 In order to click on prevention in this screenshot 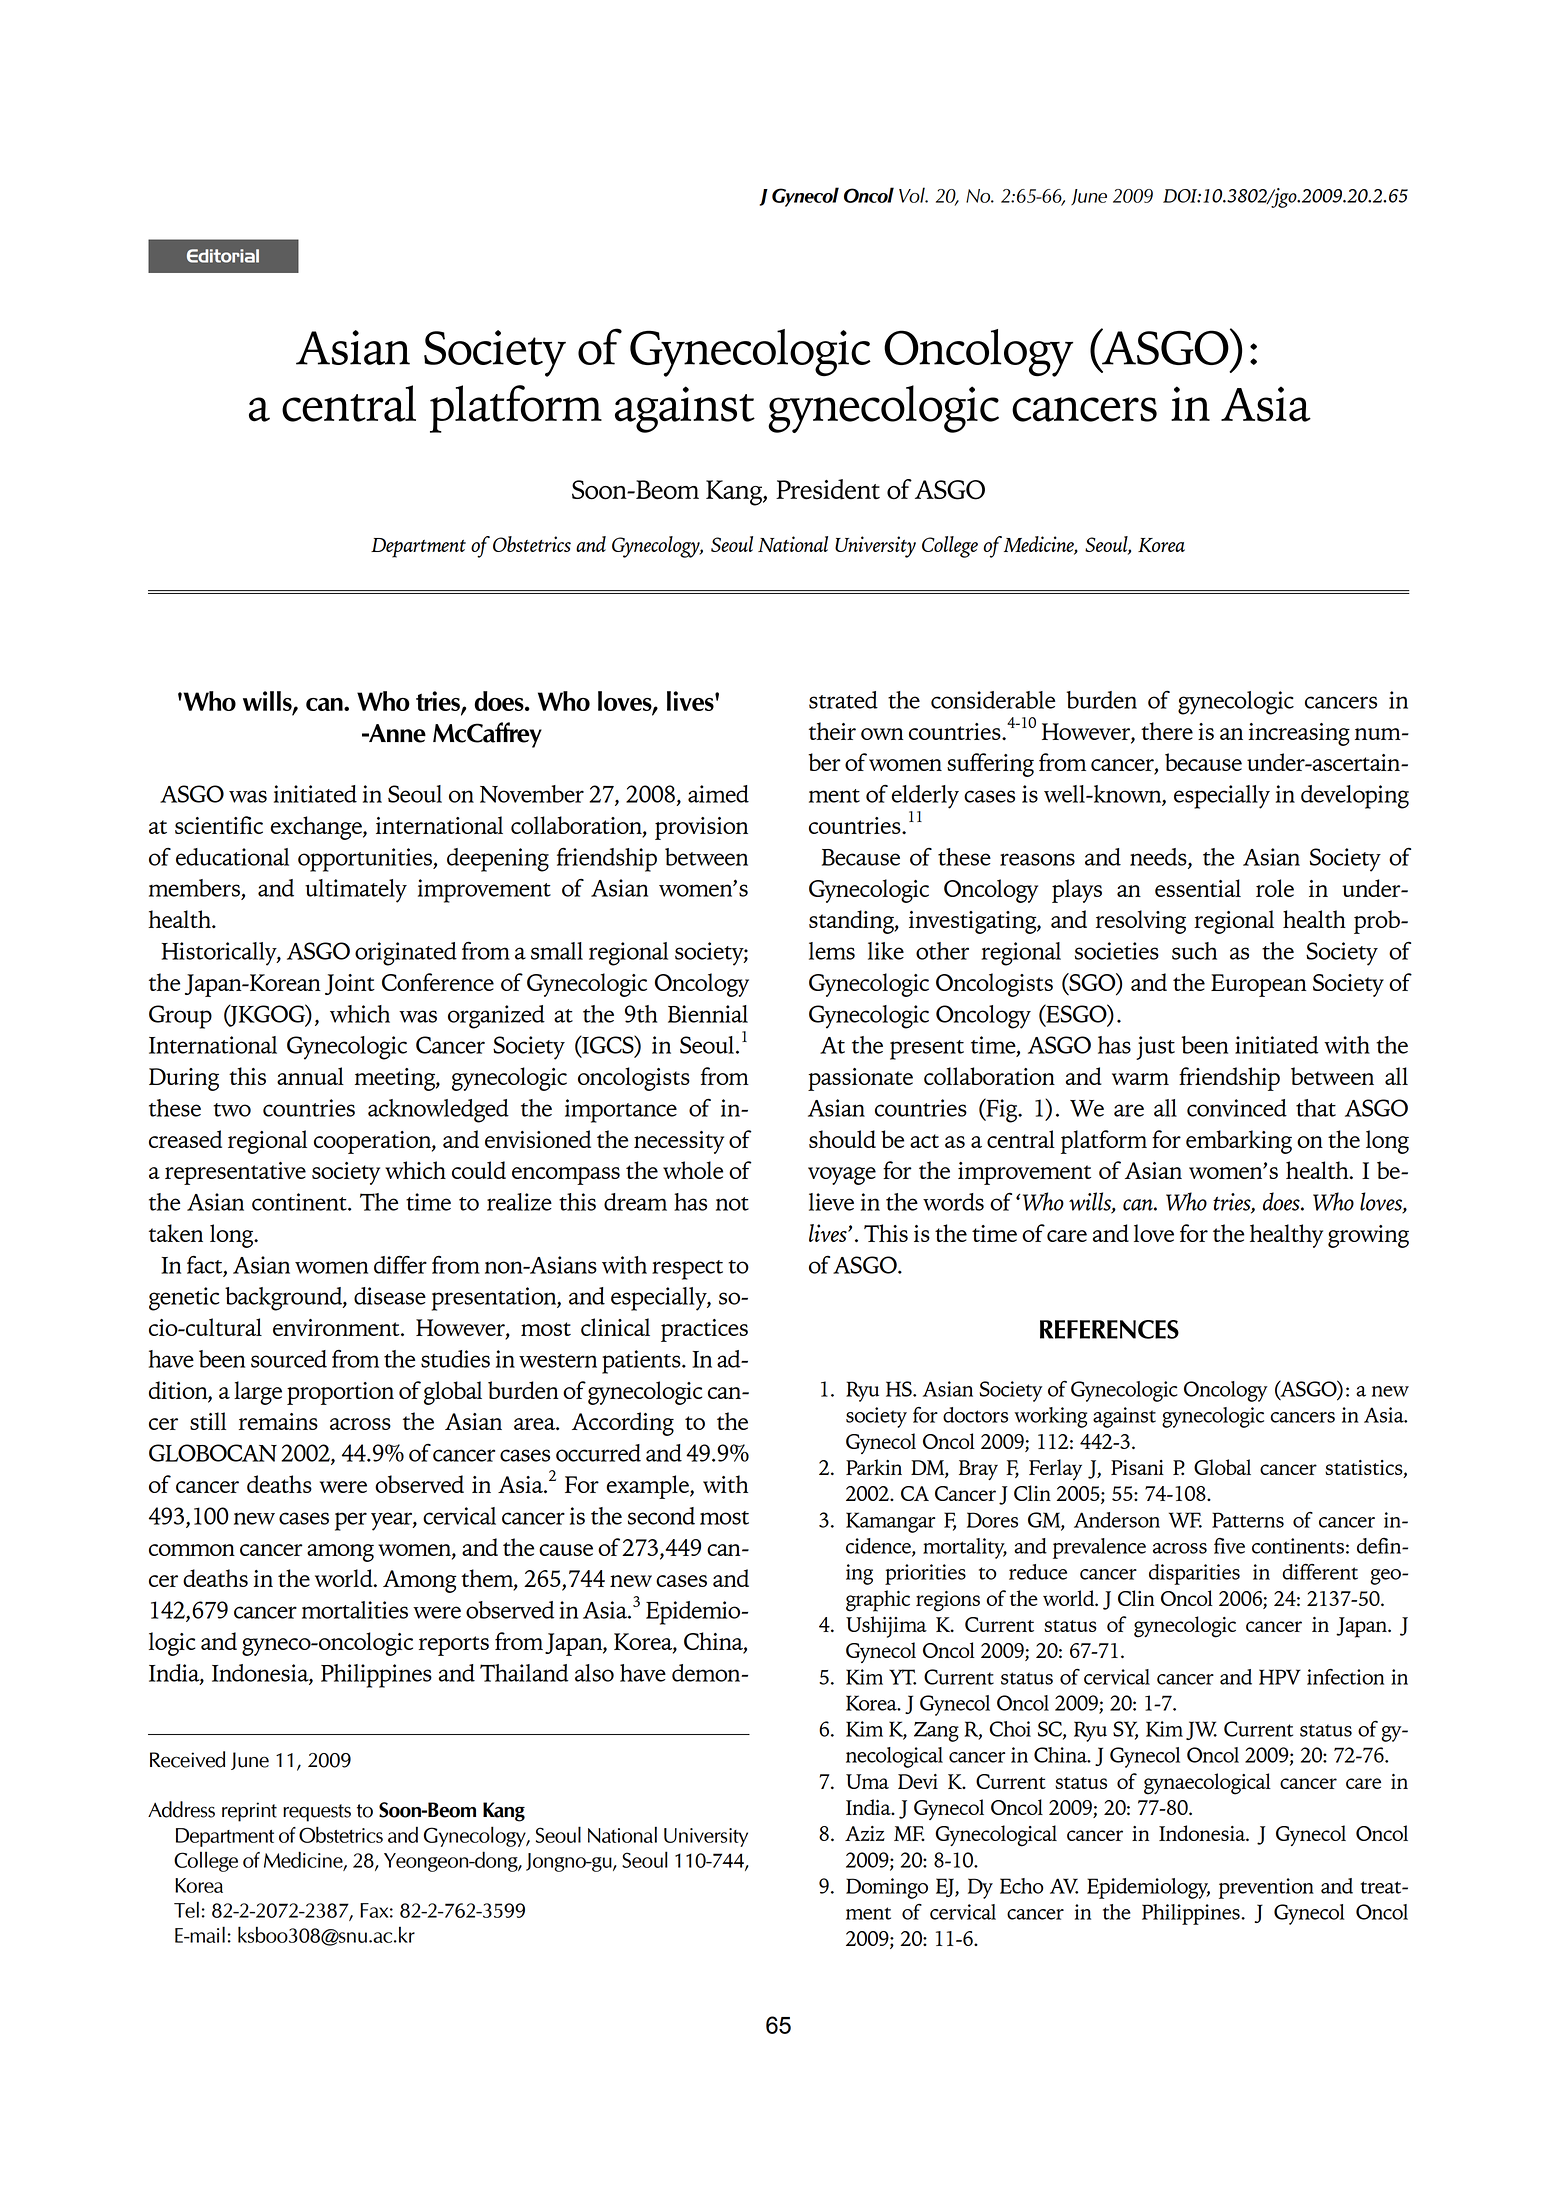, I will do `click(1266, 1888)`.
